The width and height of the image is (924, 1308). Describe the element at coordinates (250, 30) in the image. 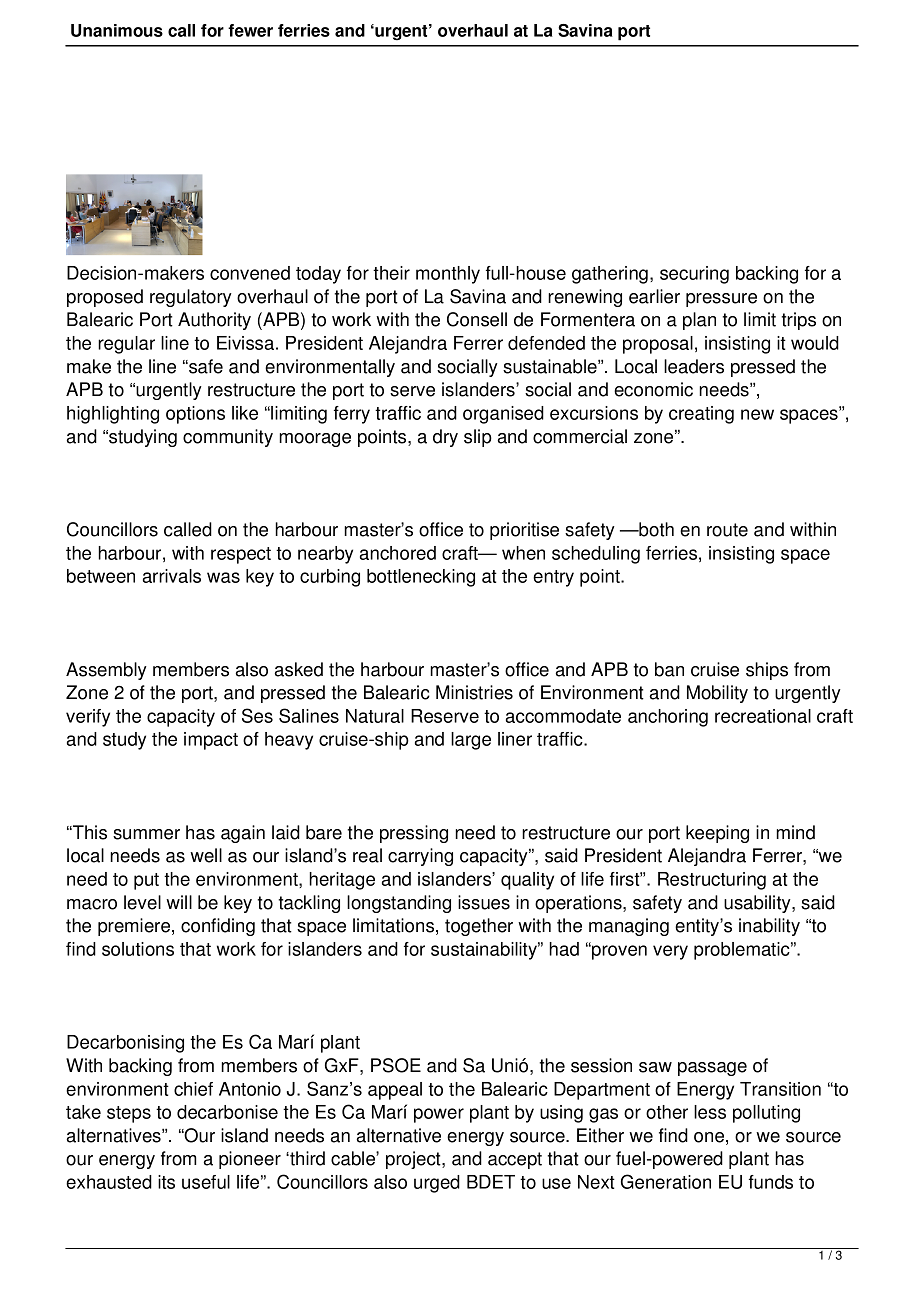

I see `fewer` at that location.
